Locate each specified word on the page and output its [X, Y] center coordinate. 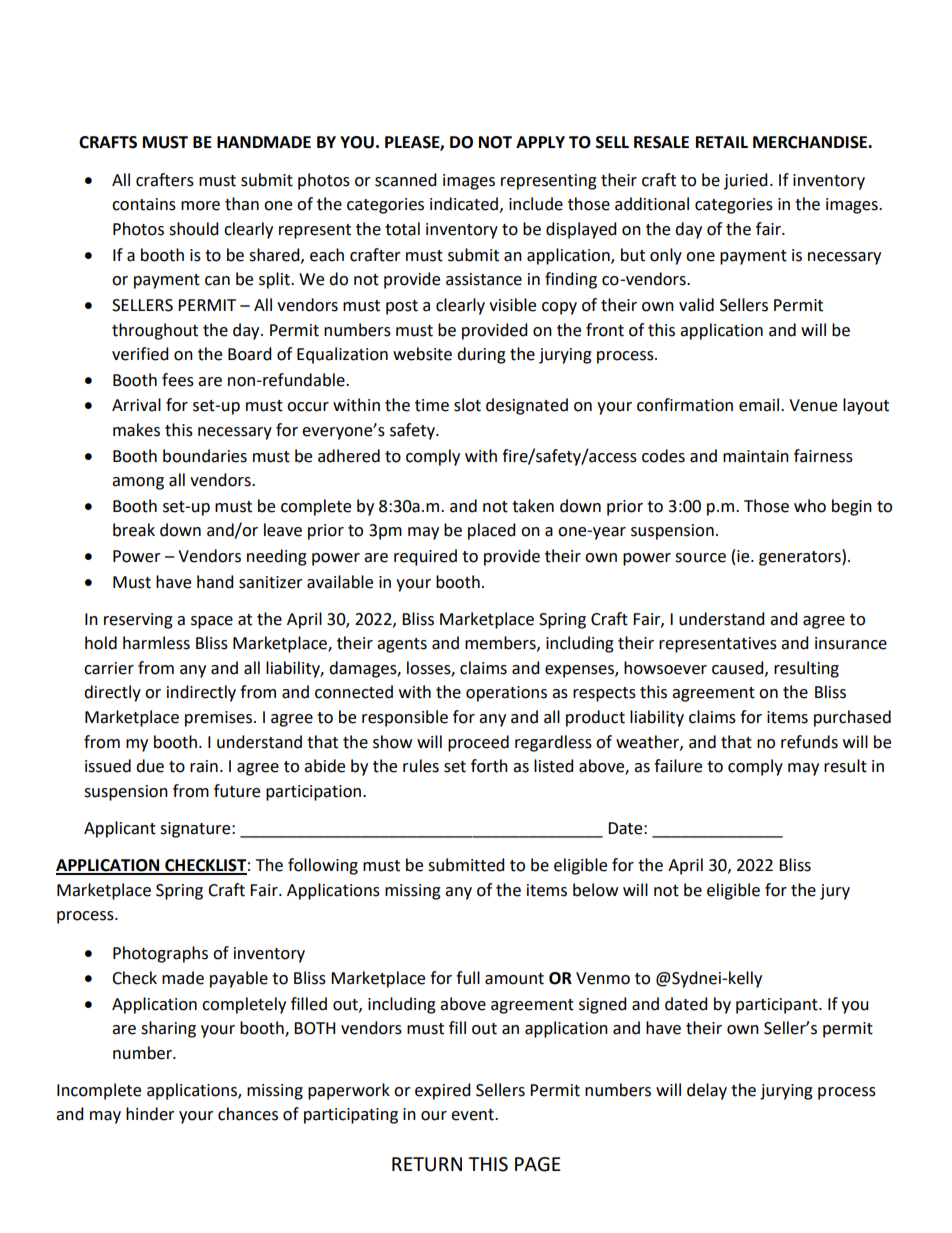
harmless [156, 643]
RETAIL [722, 142]
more [200, 206]
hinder [150, 1114]
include [536, 204]
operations [506, 694]
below [595, 890]
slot [467, 405]
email [759, 405]
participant [778, 1006]
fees [178, 380]
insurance [851, 643]
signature [196, 830]
